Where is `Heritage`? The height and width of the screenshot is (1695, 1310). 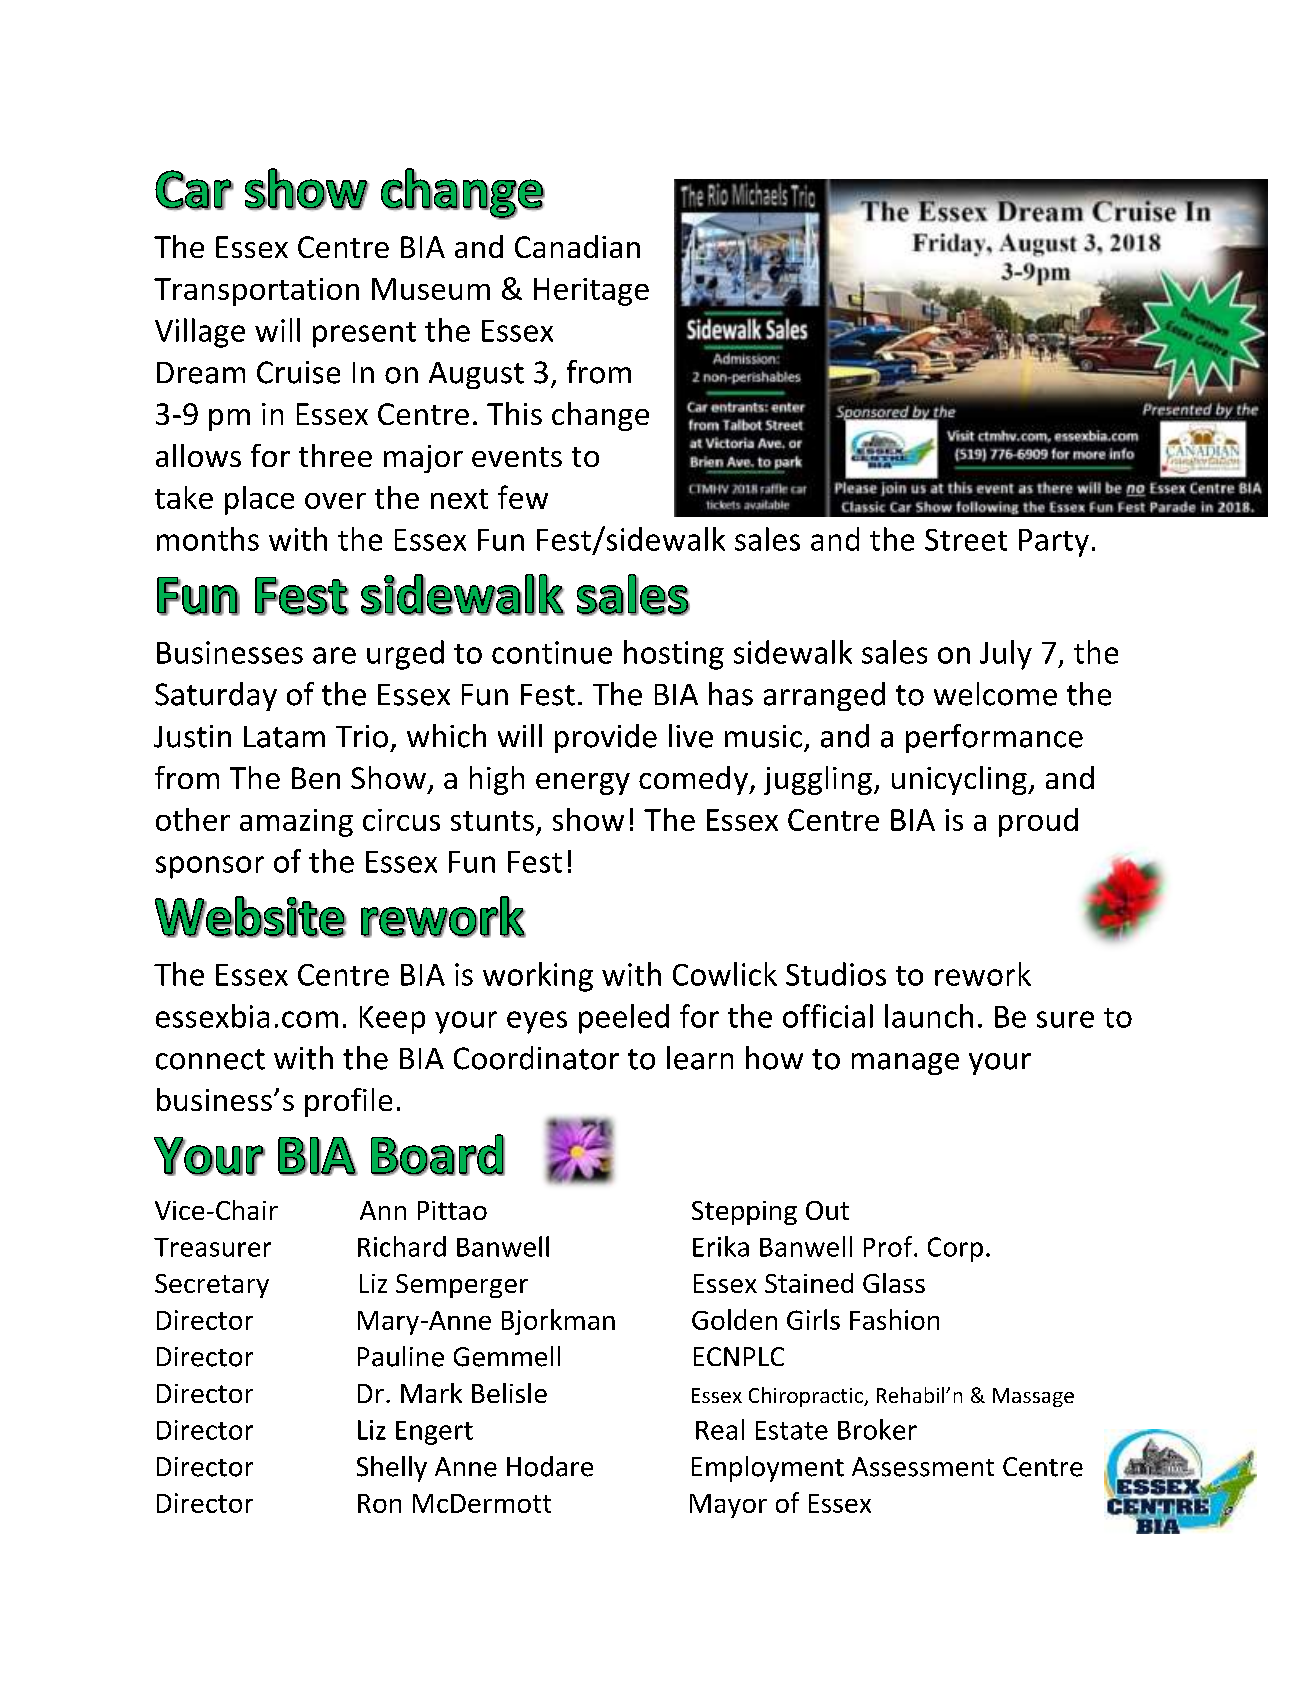
Heritage is located at coordinates (591, 292).
